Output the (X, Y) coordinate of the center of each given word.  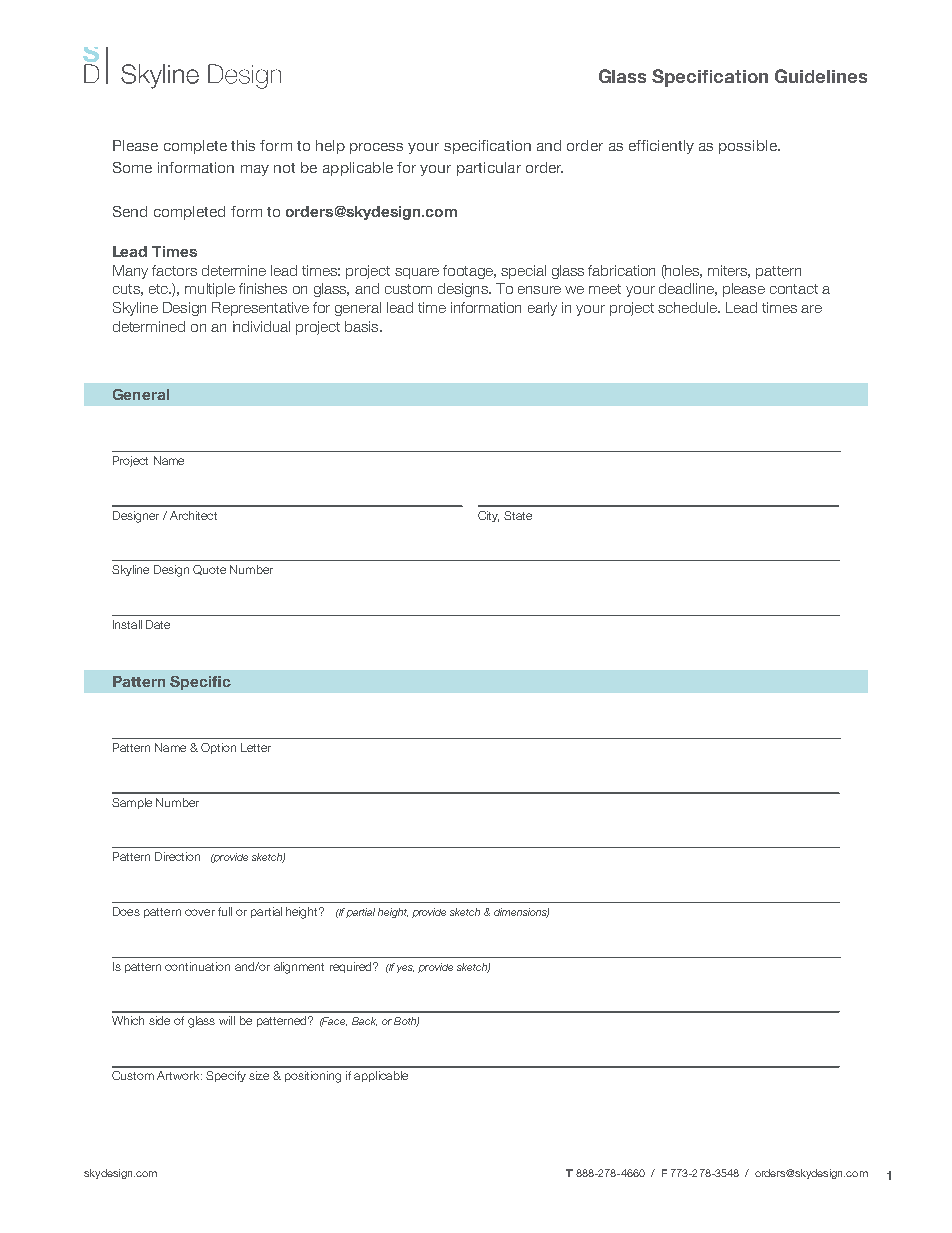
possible (749, 147)
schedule (688, 307)
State (518, 515)
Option (218, 748)
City (488, 516)
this (243, 145)
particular (489, 169)
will (227, 1020)
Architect (193, 515)
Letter (256, 747)
